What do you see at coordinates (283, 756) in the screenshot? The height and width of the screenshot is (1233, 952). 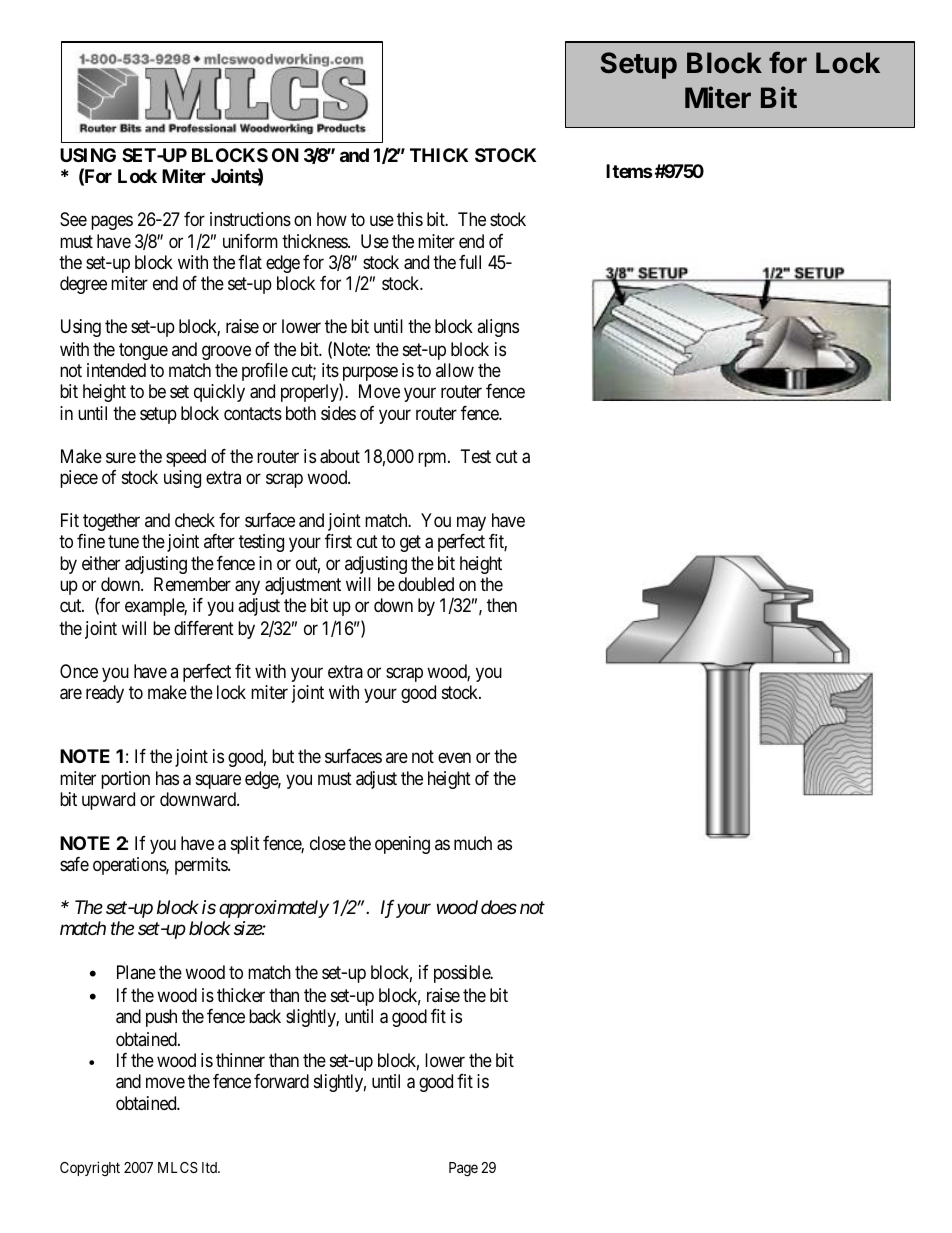 I see `but` at bounding box center [283, 756].
